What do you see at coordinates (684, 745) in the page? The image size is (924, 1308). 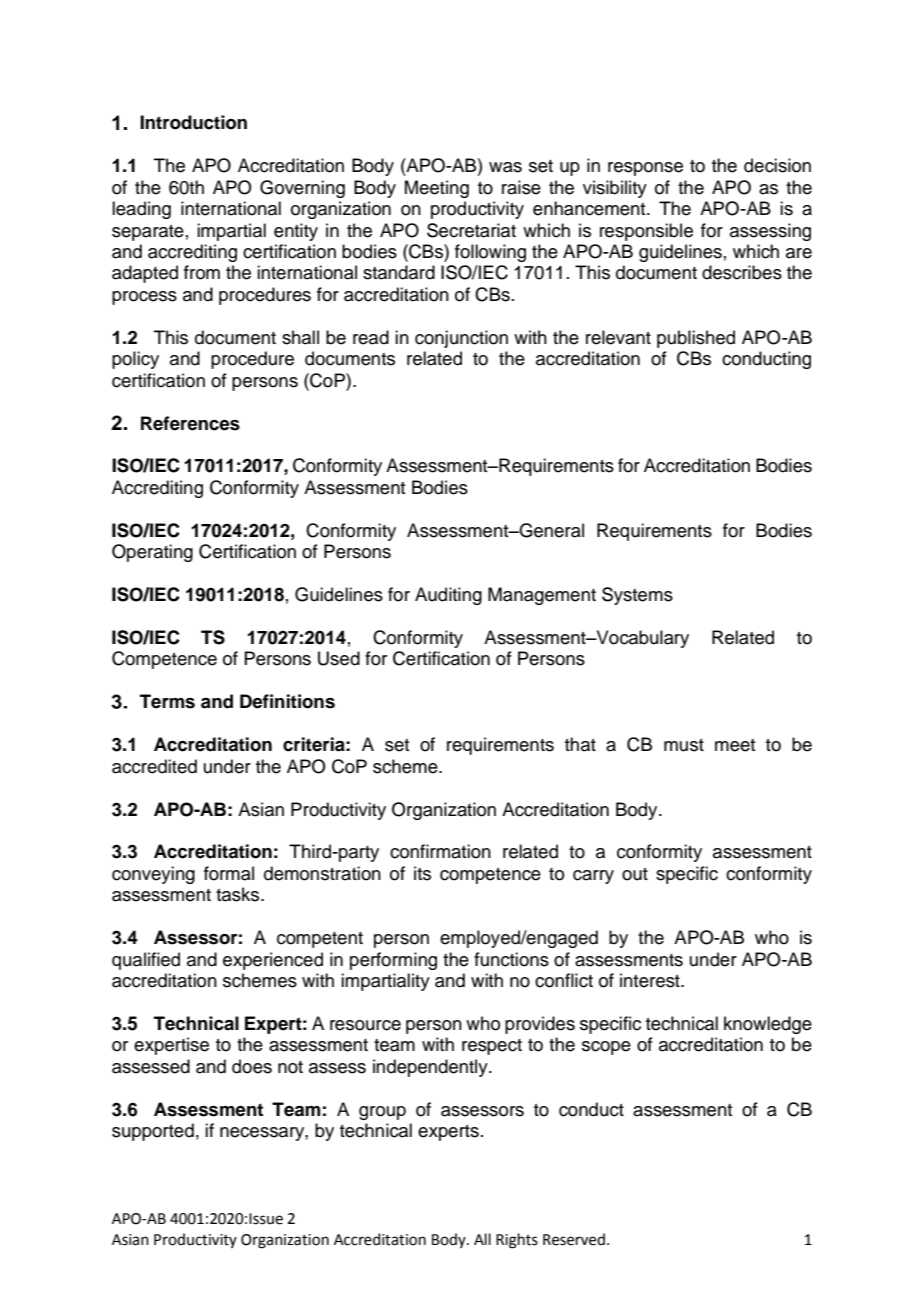 I see `must` at bounding box center [684, 745].
